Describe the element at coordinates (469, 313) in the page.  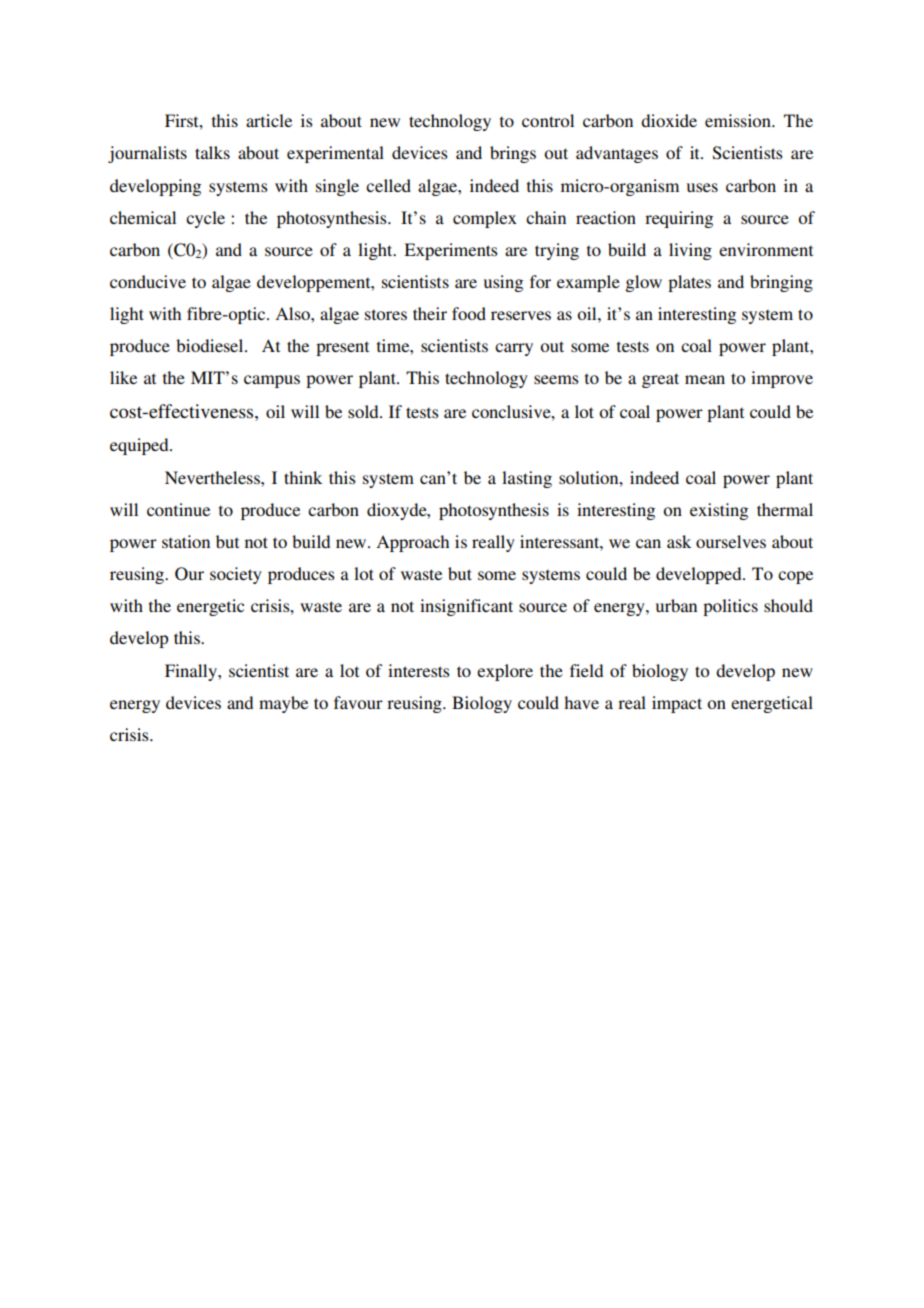
I see `food` at that location.
